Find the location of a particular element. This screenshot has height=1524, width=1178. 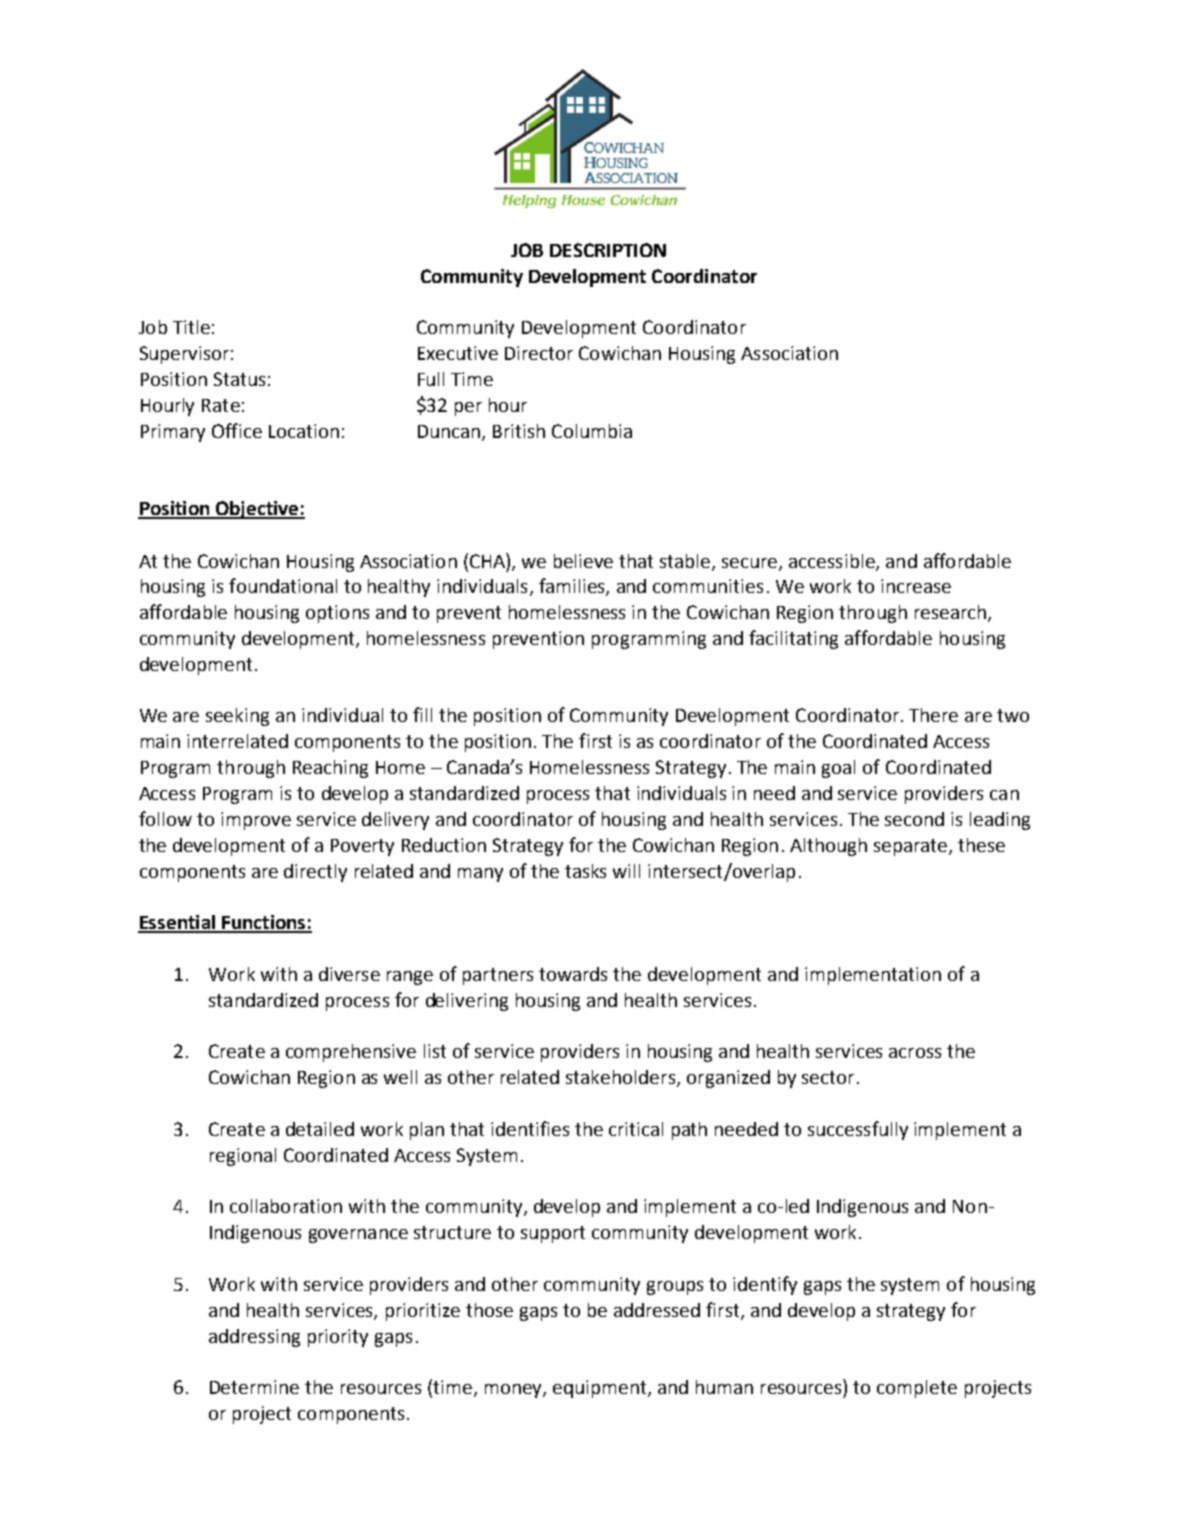

improve is located at coordinates (256, 821).
